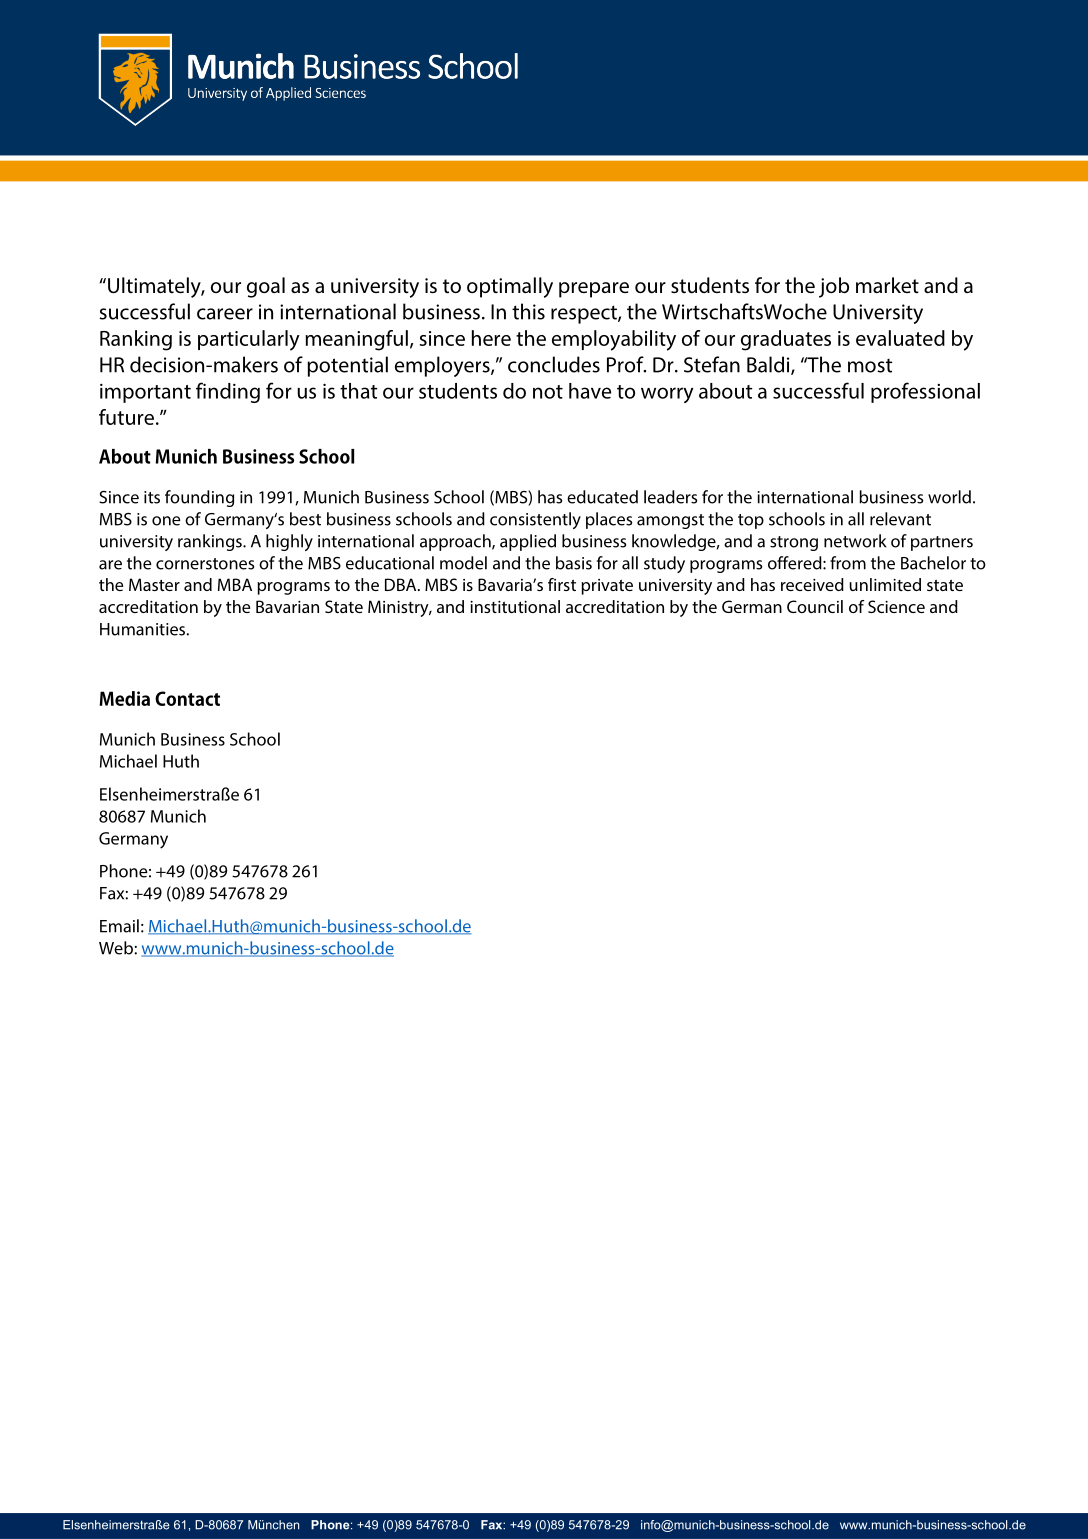  Describe the element at coordinates (815, 606) in the screenshot. I see `Council` at that location.
